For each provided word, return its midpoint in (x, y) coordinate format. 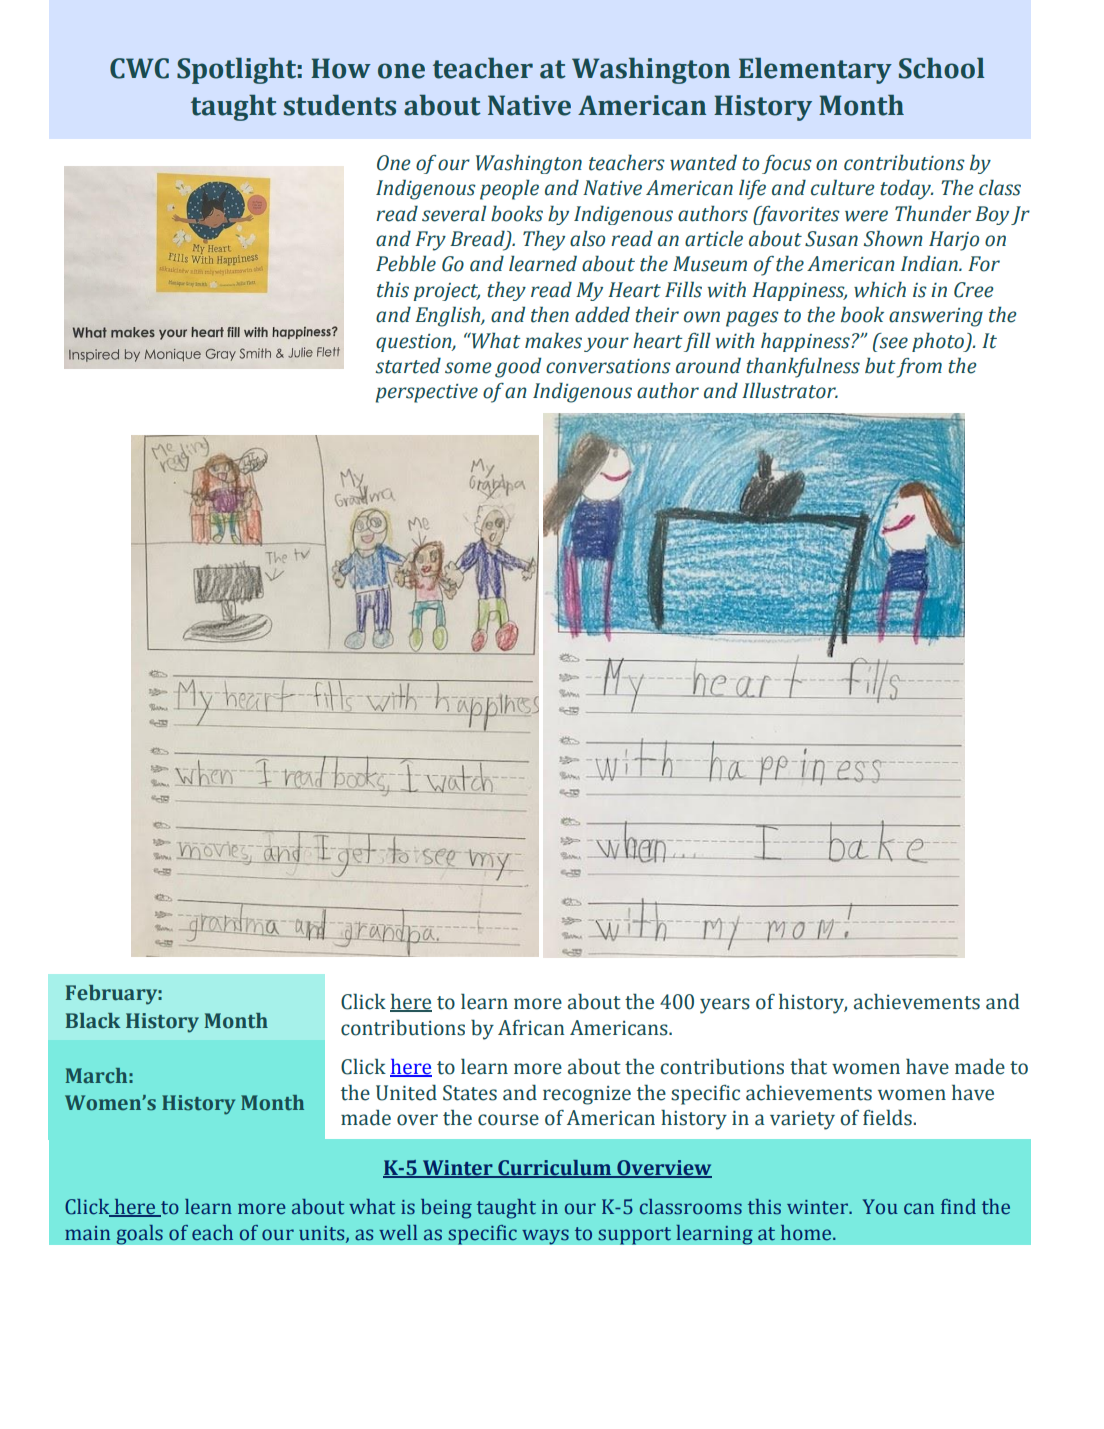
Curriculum (555, 1168)
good (518, 367)
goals (139, 1234)
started (408, 365)
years (725, 1006)
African (531, 1028)
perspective (426, 393)
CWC (139, 68)
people (509, 189)
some (468, 368)
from (919, 368)
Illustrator (790, 390)
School (942, 68)
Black (93, 1021)
